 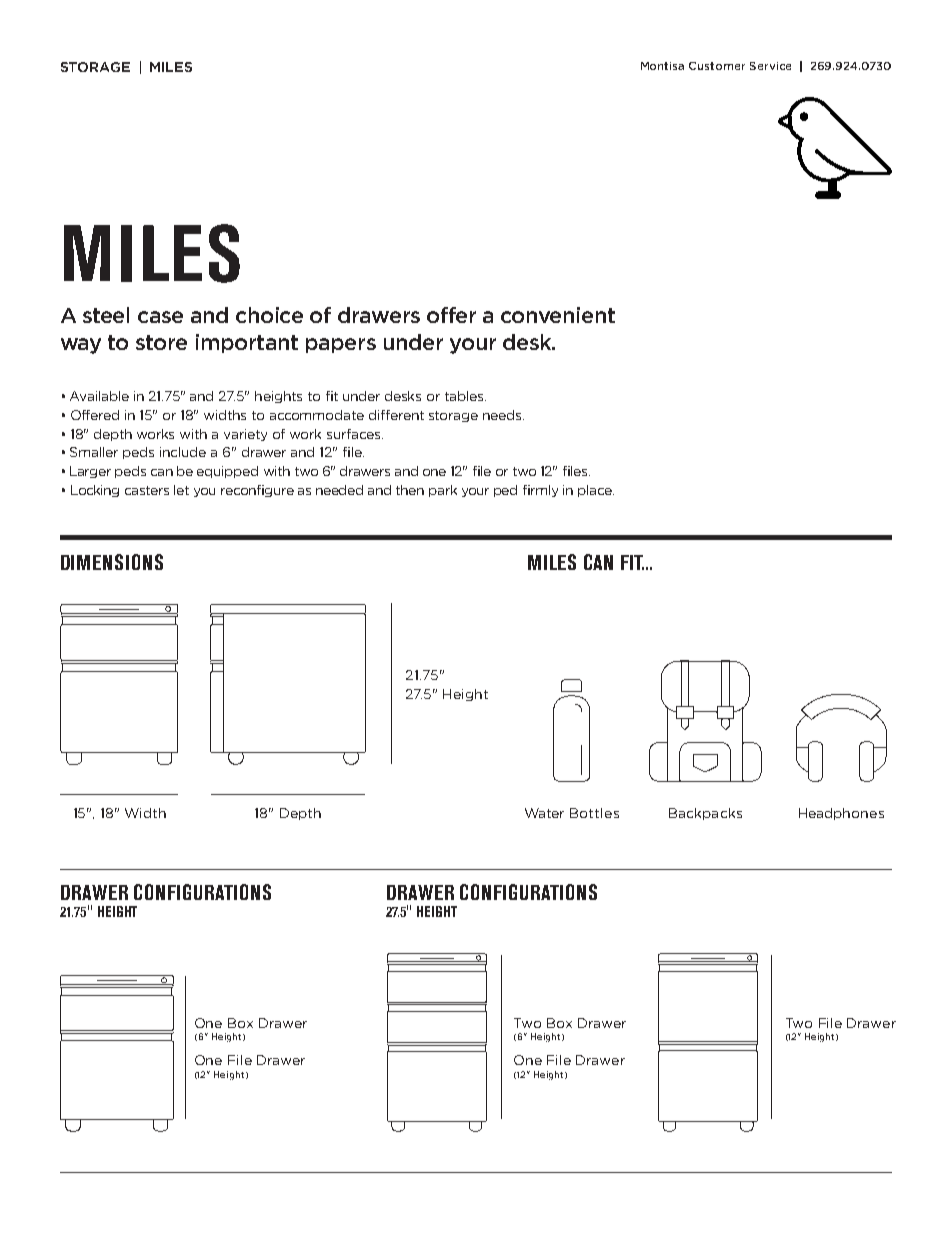 What do you see at coordinates (544, 813) in the screenshot?
I see `Water` at bounding box center [544, 813].
